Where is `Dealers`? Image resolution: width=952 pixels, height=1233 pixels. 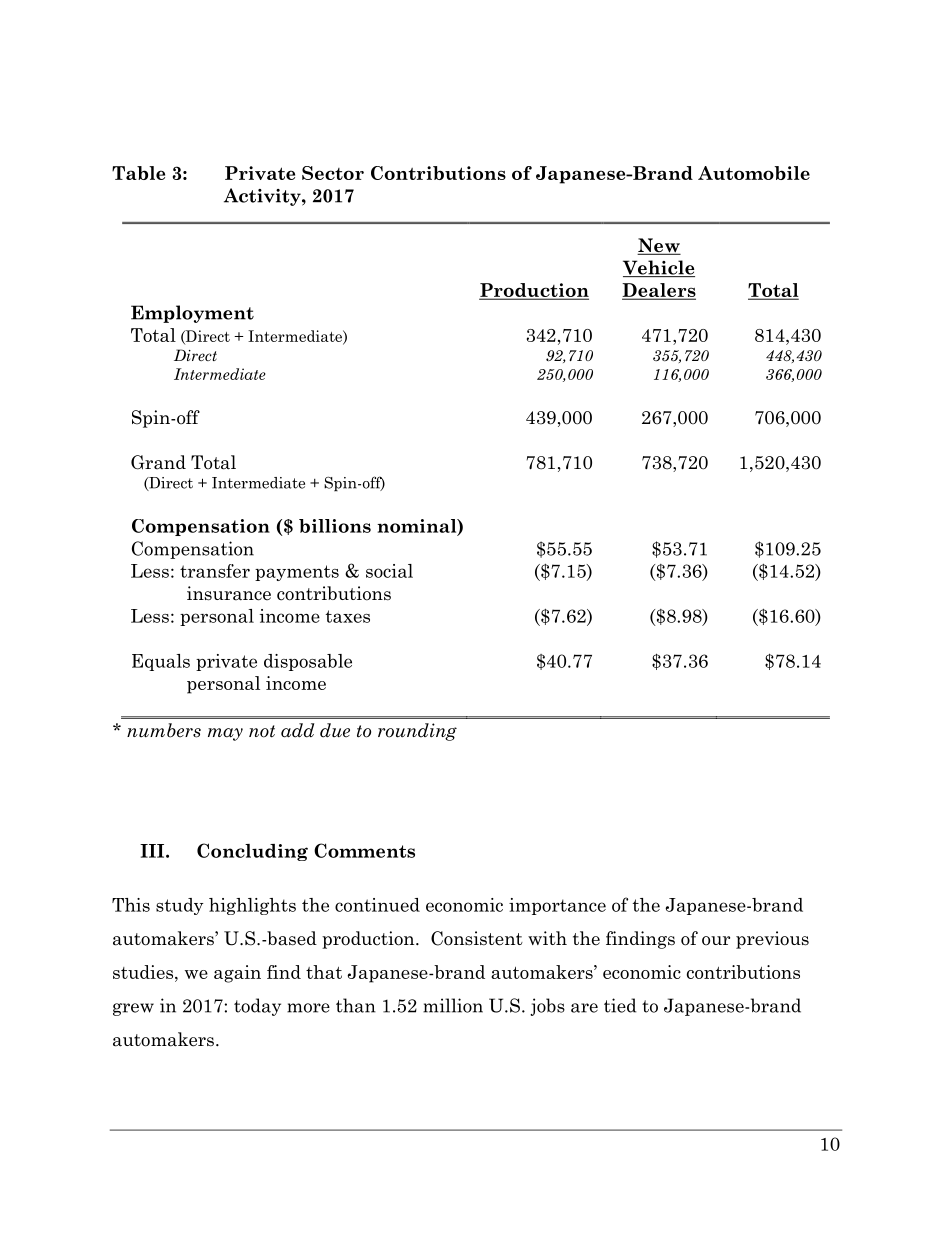
Dealers is located at coordinates (659, 291).
